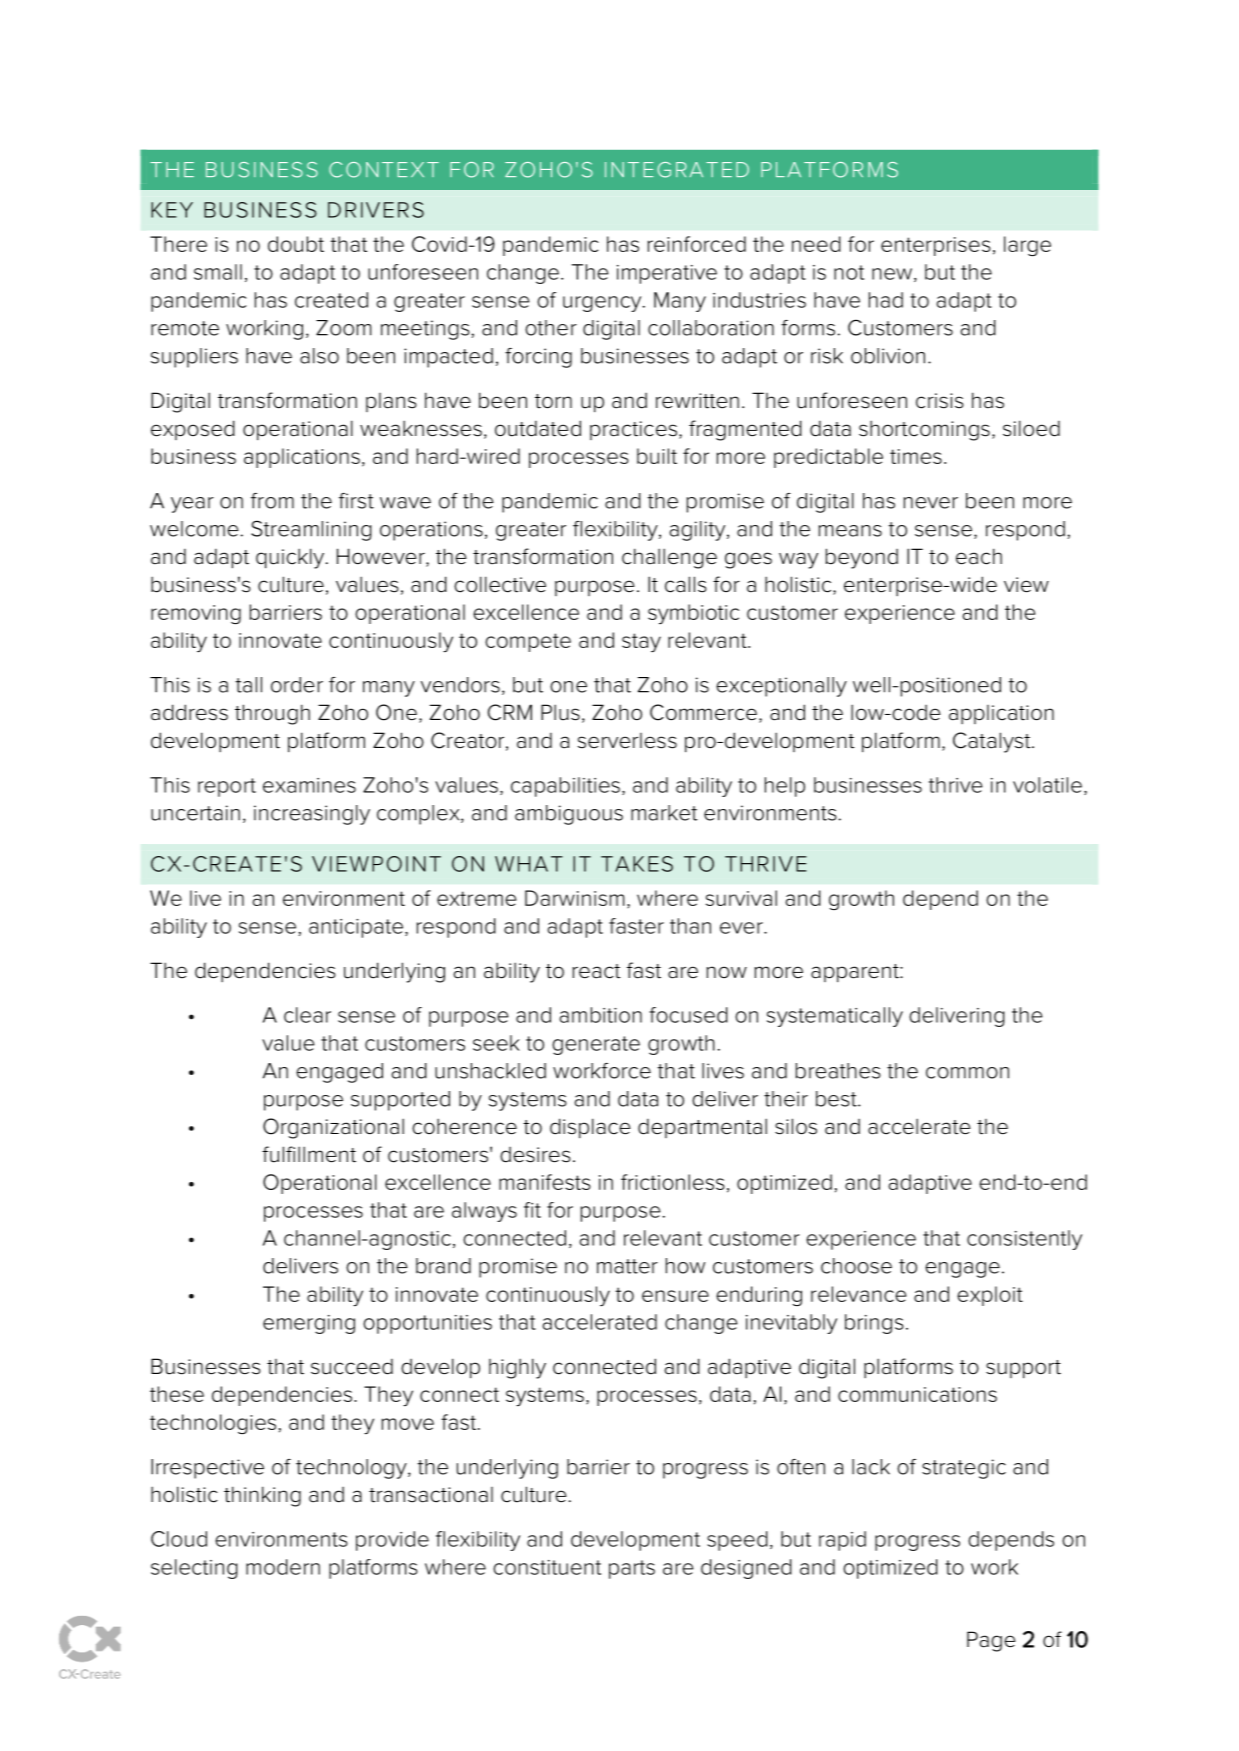 This image has height=1751, width=1239. What do you see at coordinates (632, 1569) in the image?
I see `parts` at bounding box center [632, 1569].
